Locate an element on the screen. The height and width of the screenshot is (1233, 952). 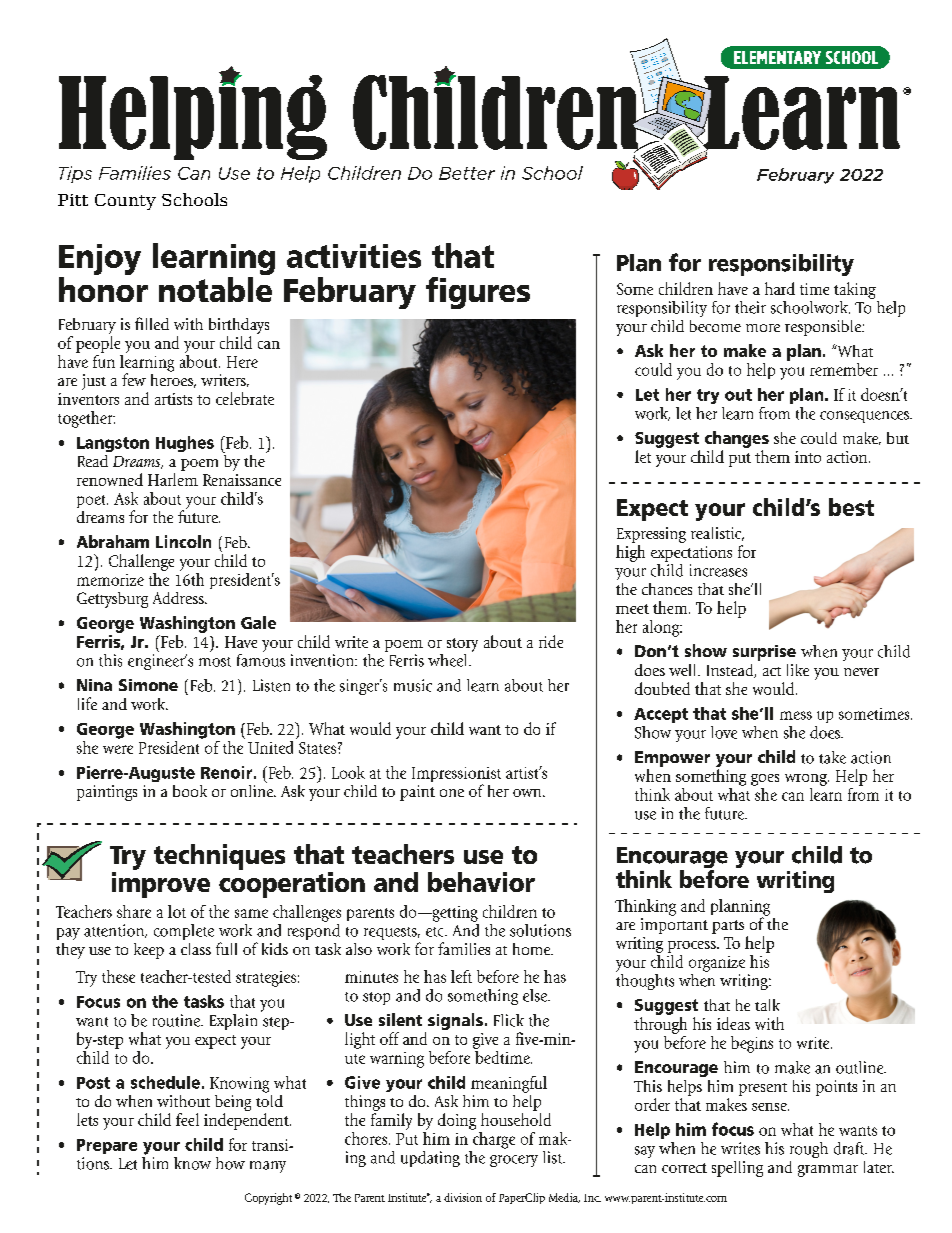
figures is located at coordinates (478, 293).
